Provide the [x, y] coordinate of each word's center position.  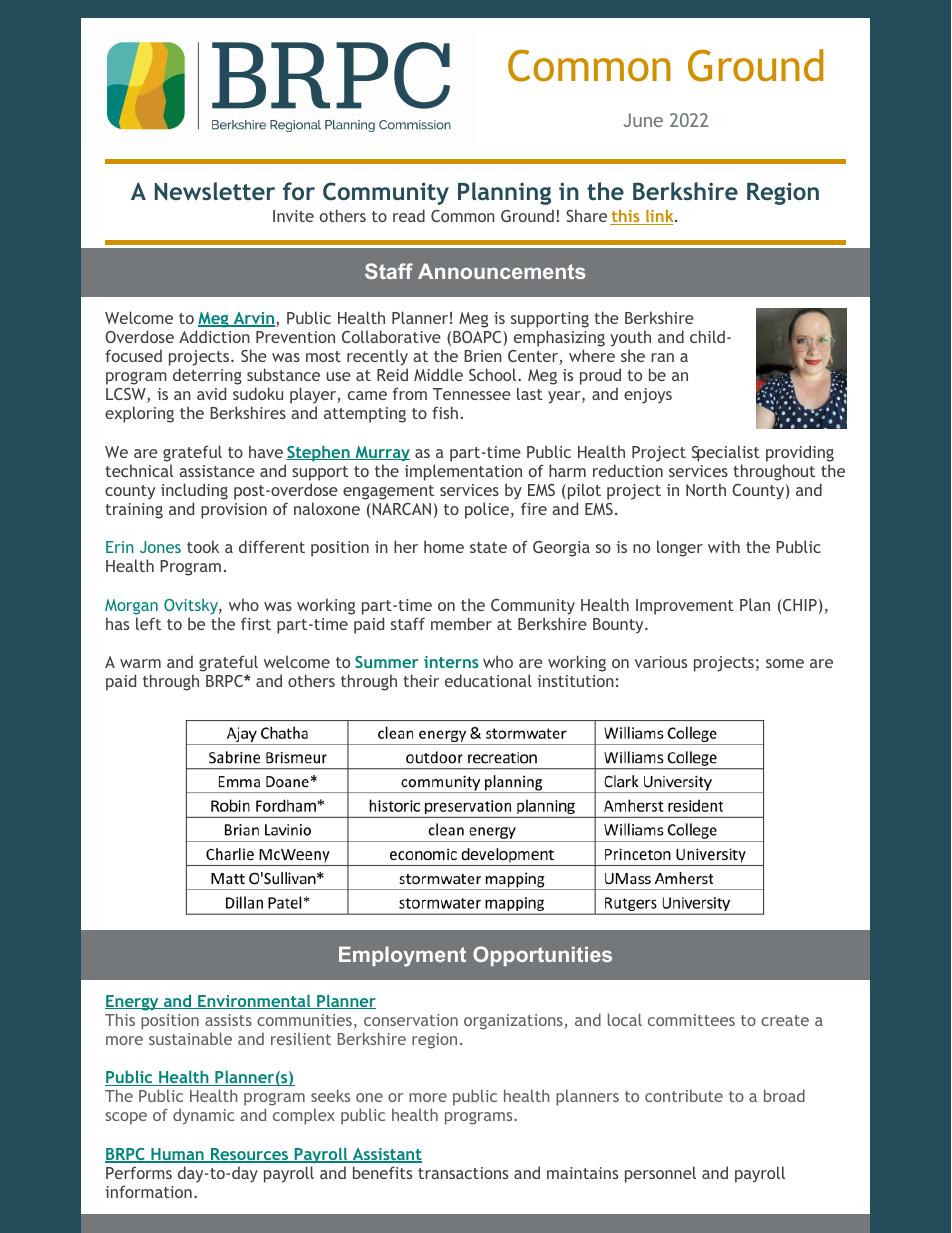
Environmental [254, 1002]
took [203, 546]
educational [488, 680]
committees [691, 1020]
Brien [483, 356]
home [444, 546]
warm [140, 663]
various [661, 662]
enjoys [648, 396]
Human [177, 1155]
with [724, 546]
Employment [402, 956]
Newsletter [215, 191]
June [643, 120]
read [409, 215]
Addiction [214, 336]
